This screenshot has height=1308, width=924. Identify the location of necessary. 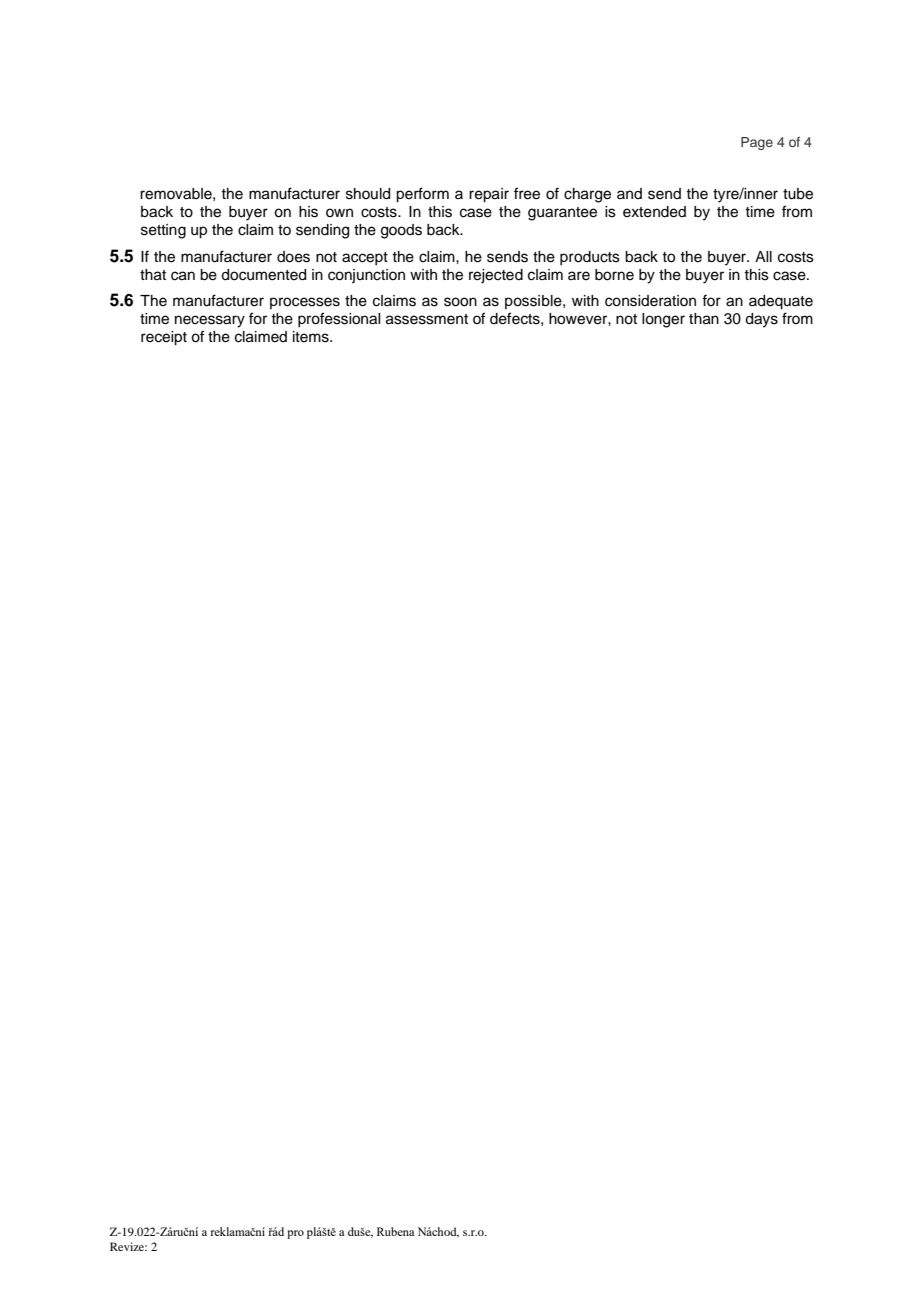
(210, 321).
